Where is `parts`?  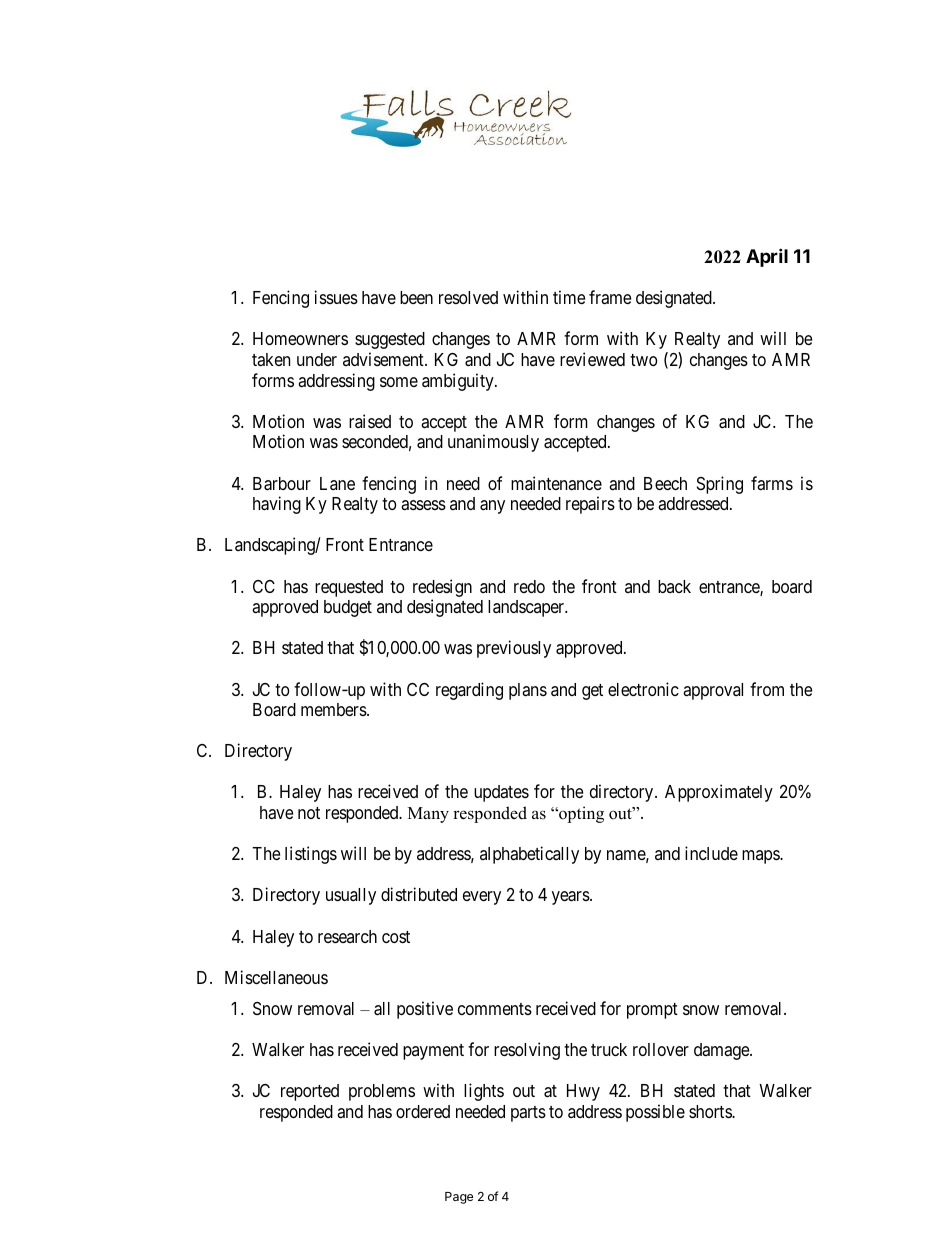 parts is located at coordinates (528, 1114).
